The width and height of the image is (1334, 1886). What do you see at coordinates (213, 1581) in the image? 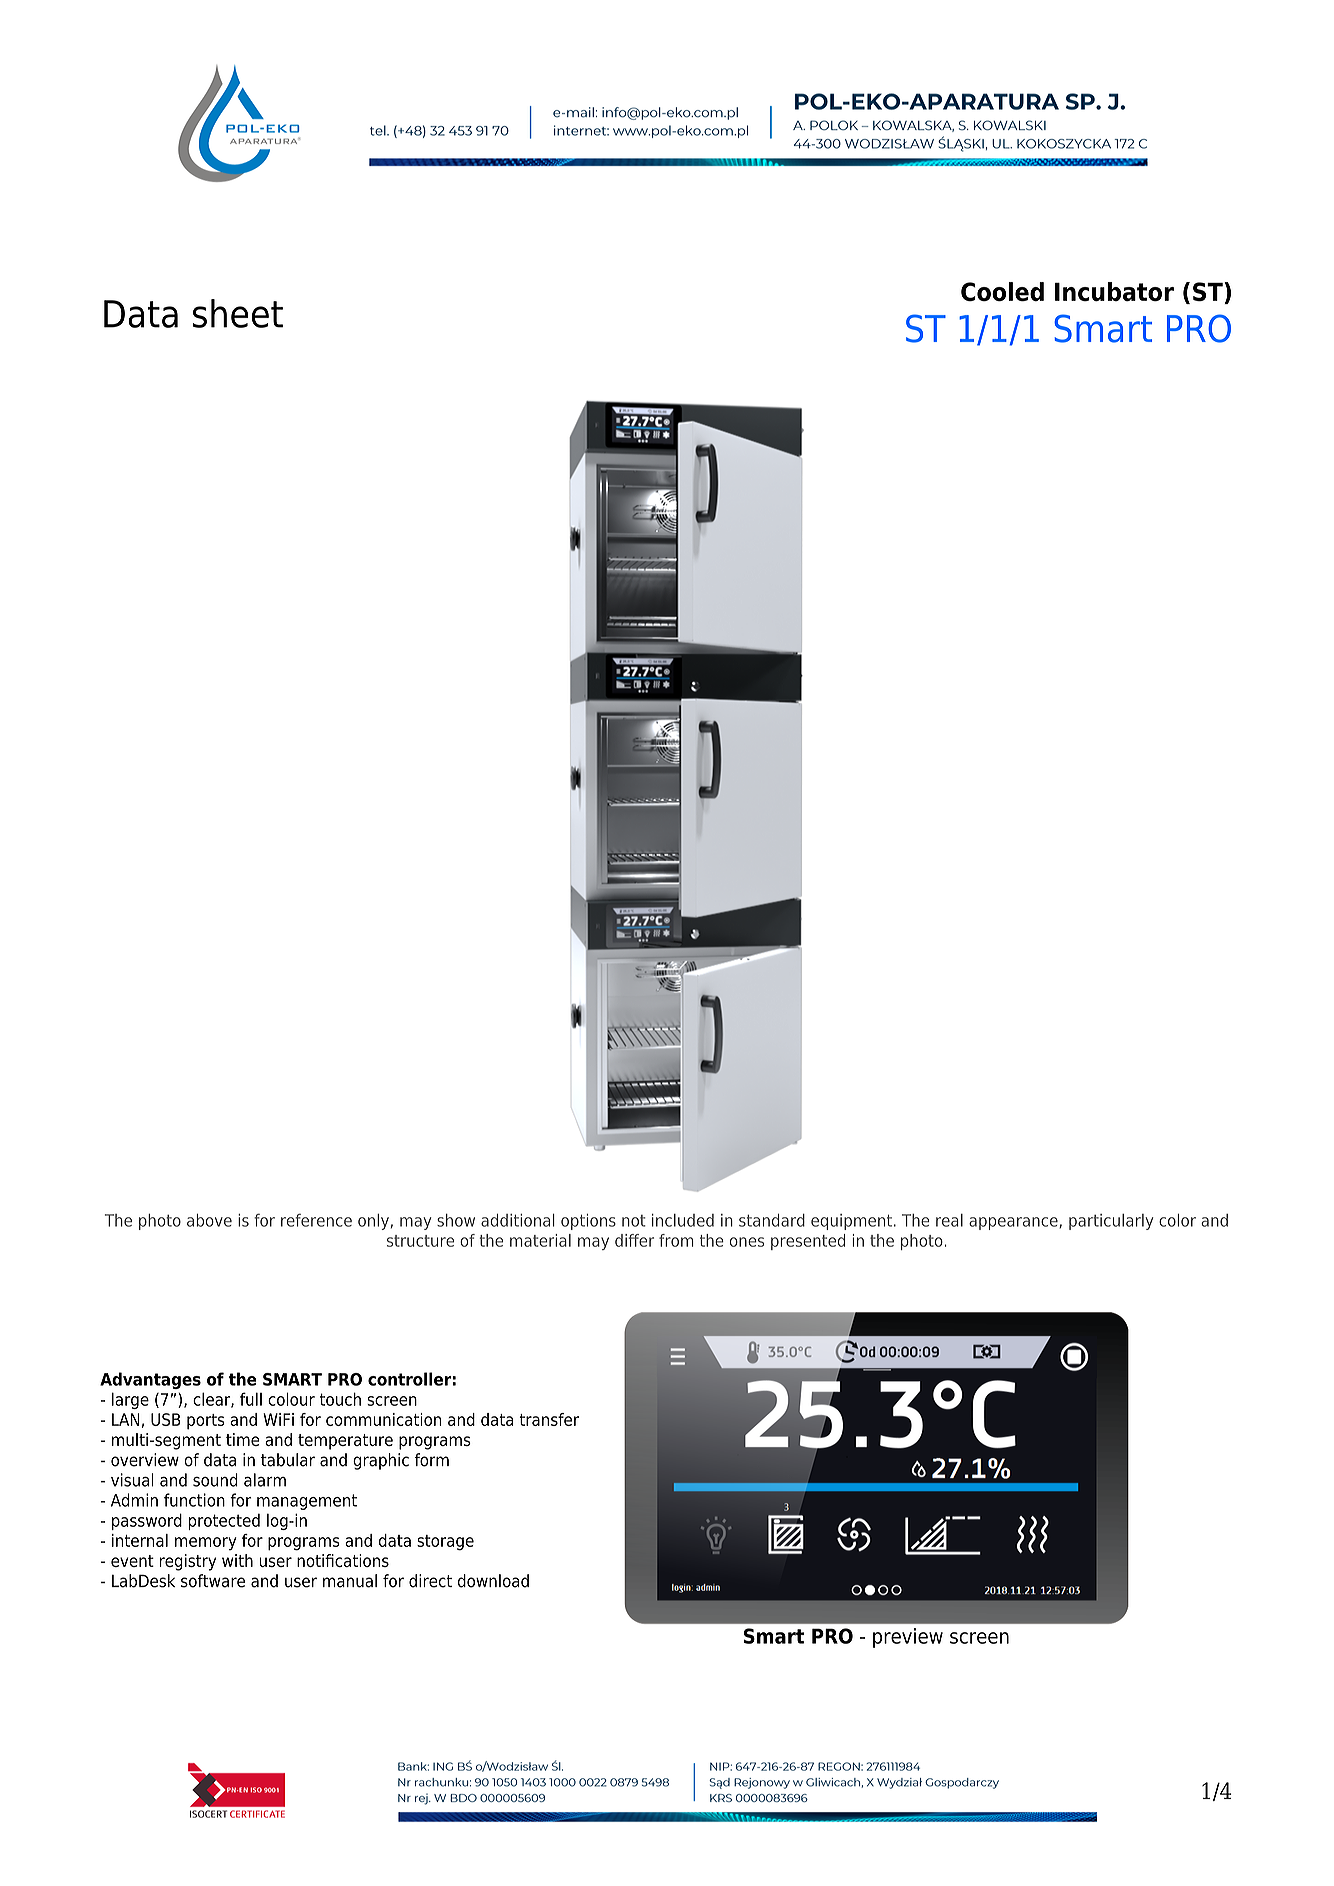
I see `software` at bounding box center [213, 1581].
